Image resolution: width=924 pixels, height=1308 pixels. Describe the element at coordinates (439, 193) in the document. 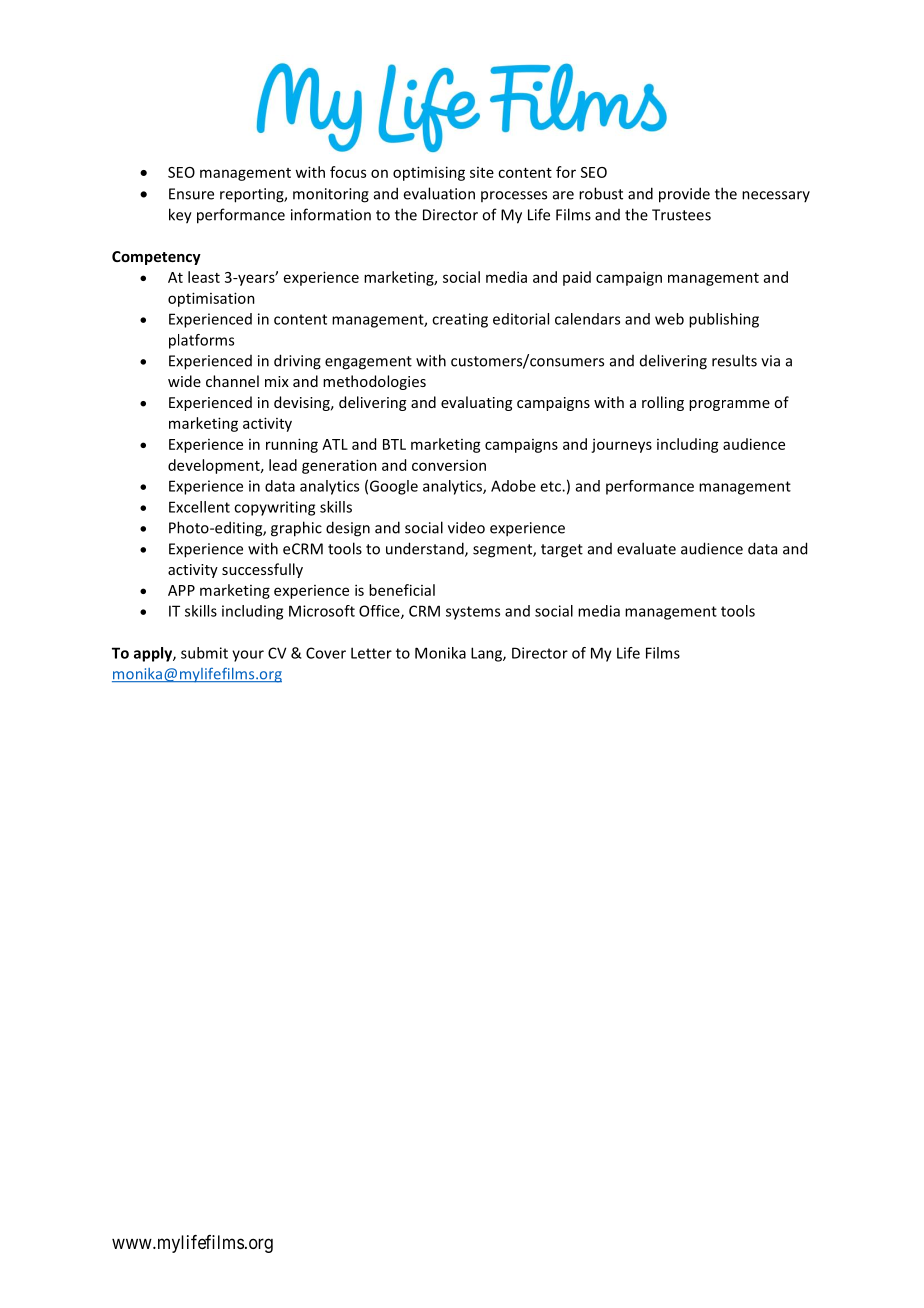

I see `evaluation` at that location.
